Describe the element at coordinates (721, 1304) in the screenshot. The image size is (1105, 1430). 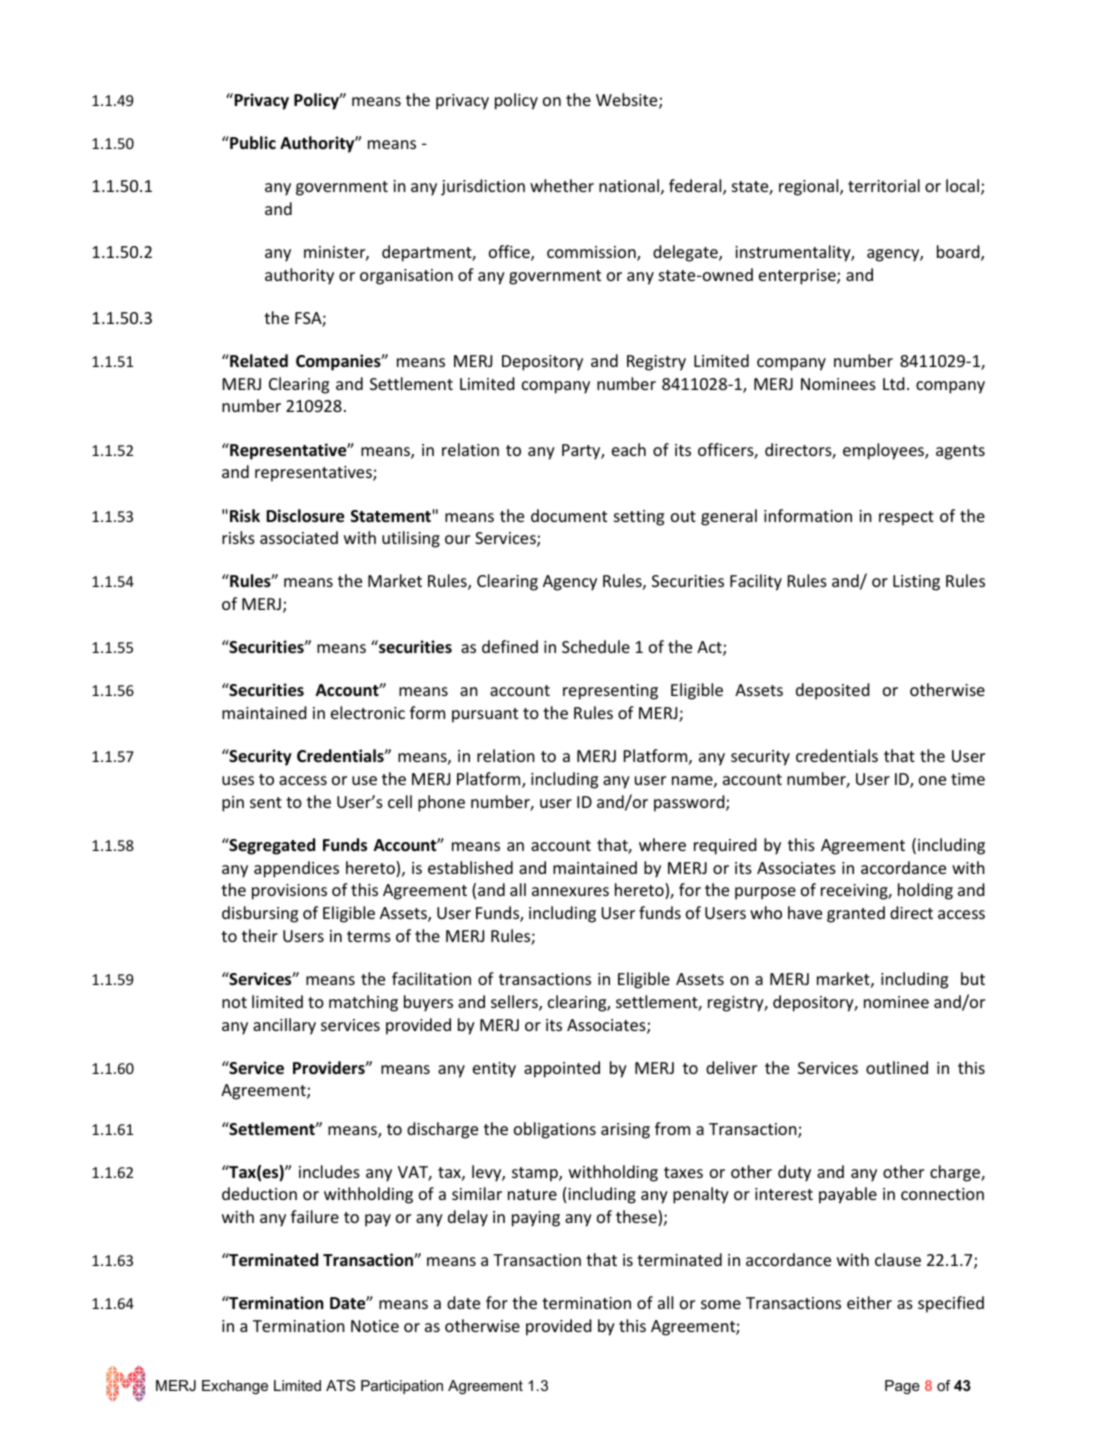
I see `some` at that location.
